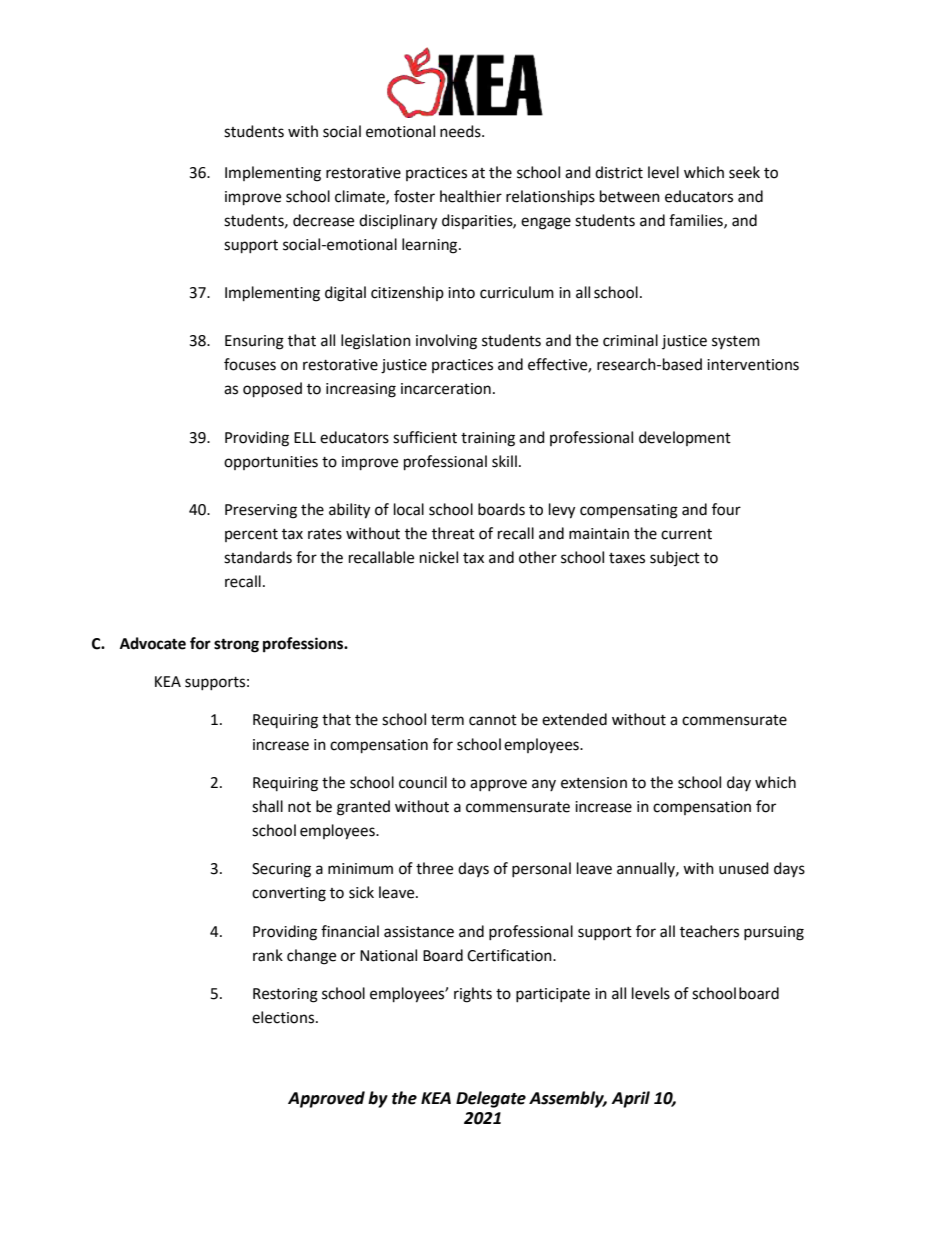 This document has height=1233, width=952. What do you see at coordinates (685, 438) in the document?
I see `development` at bounding box center [685, 438].
